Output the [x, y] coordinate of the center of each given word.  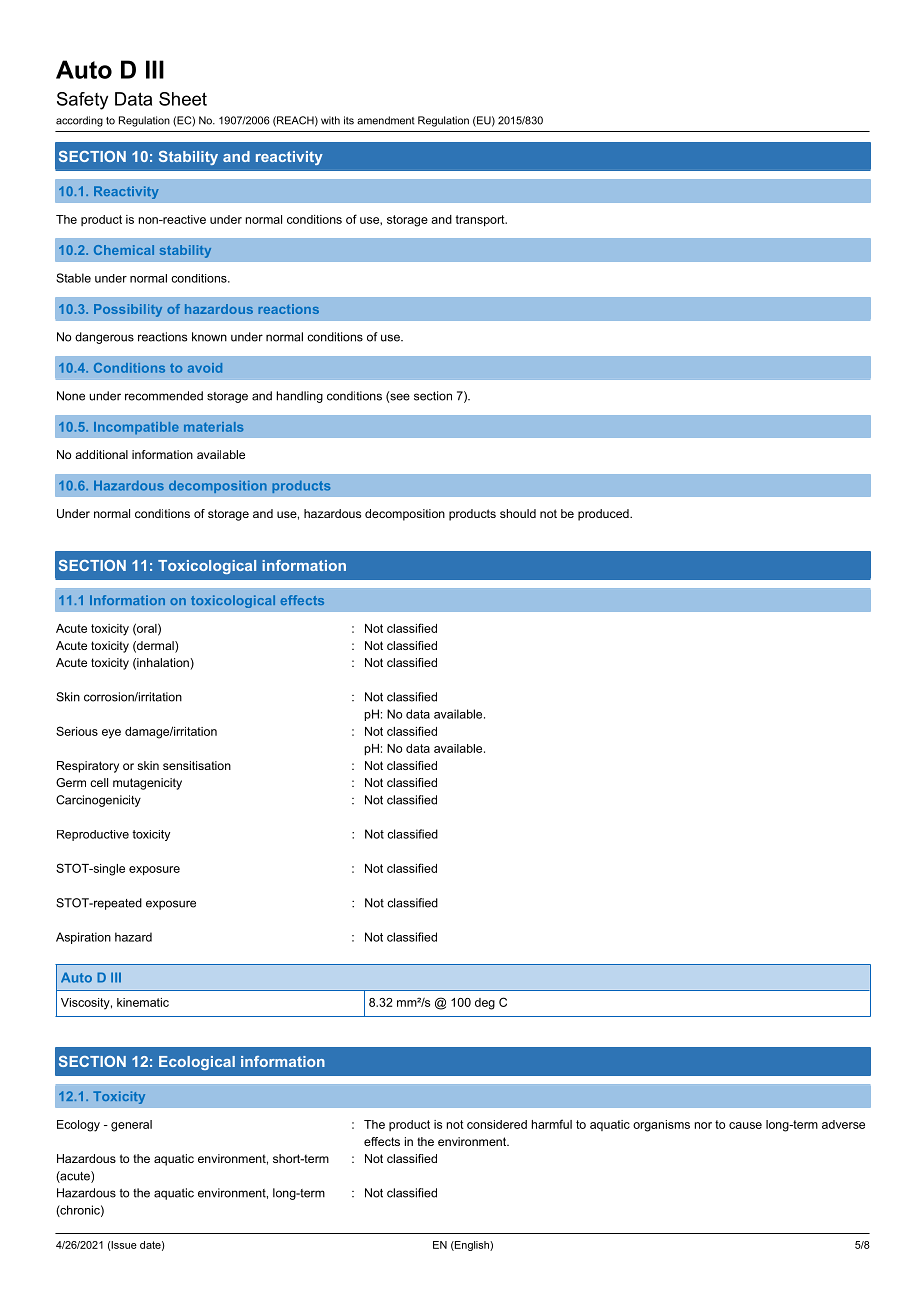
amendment [386, 120]
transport [481, 221]
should [518, 513]
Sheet [183, 99]
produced [604, 515]
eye [111, 734]
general [131, 1126]
